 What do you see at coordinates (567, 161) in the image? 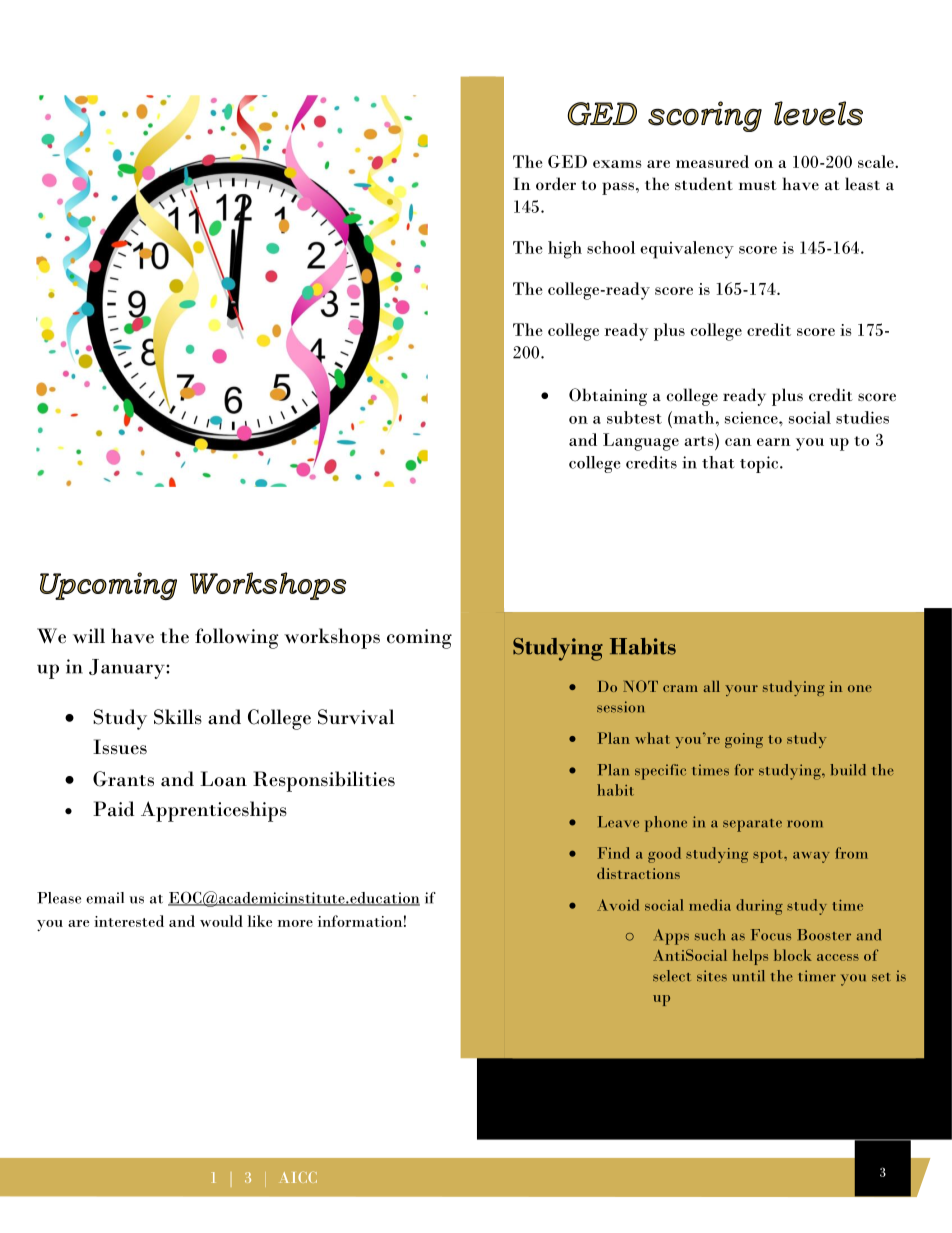
I see `GED` at bounding box center [567, 161].
